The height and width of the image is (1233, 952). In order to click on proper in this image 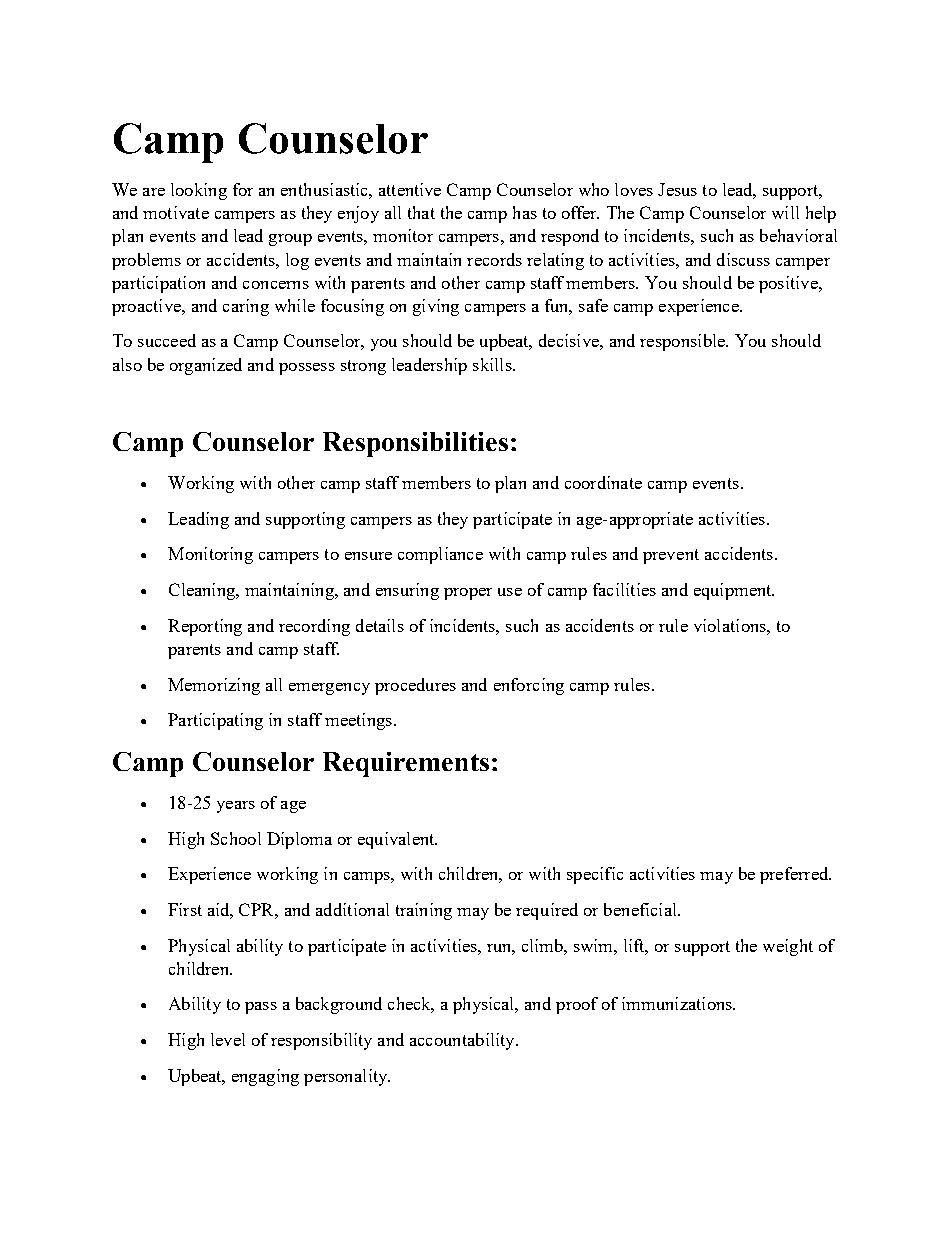, I will do `click(468, 594)`.
